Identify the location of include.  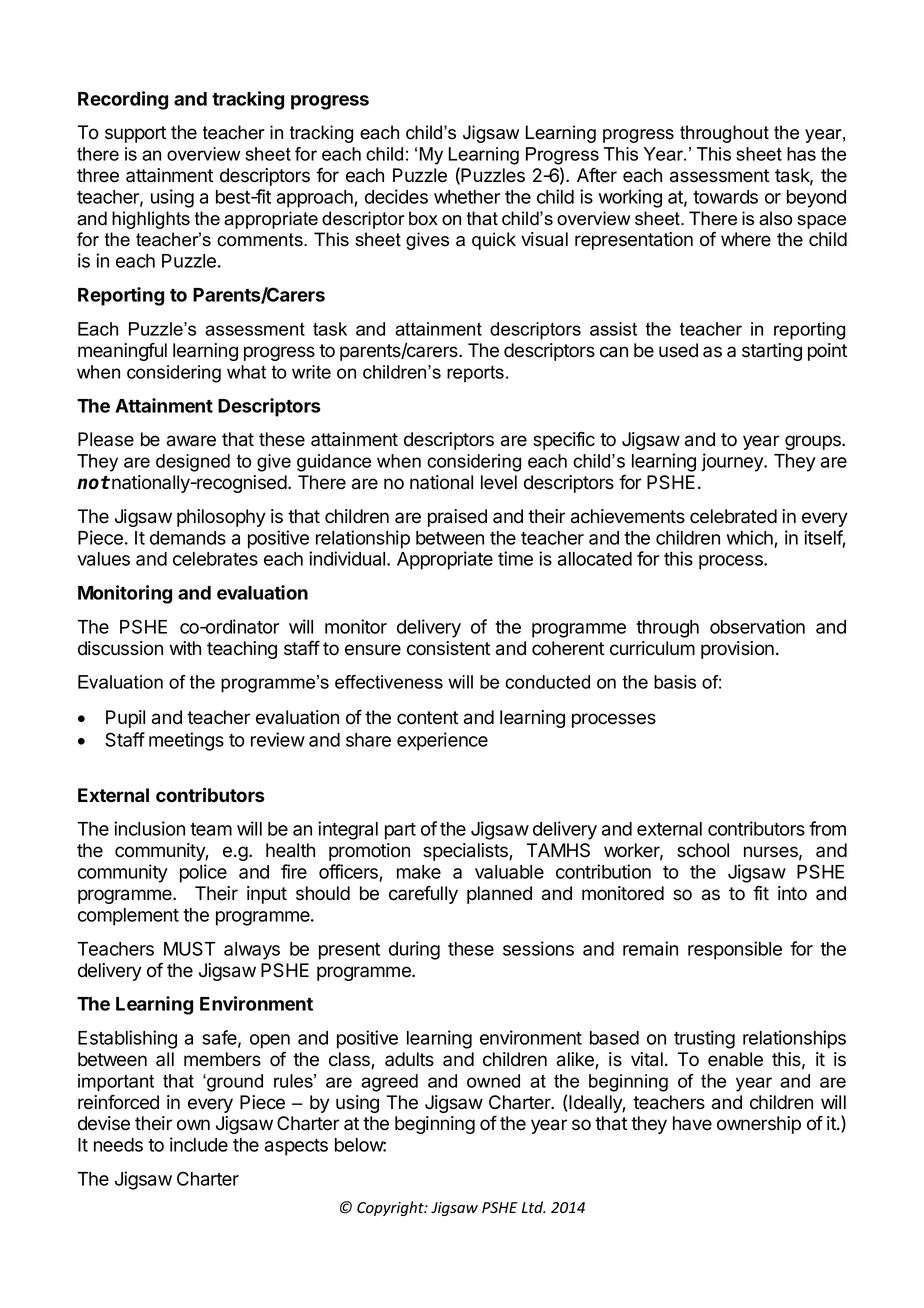
(199, 1144).
